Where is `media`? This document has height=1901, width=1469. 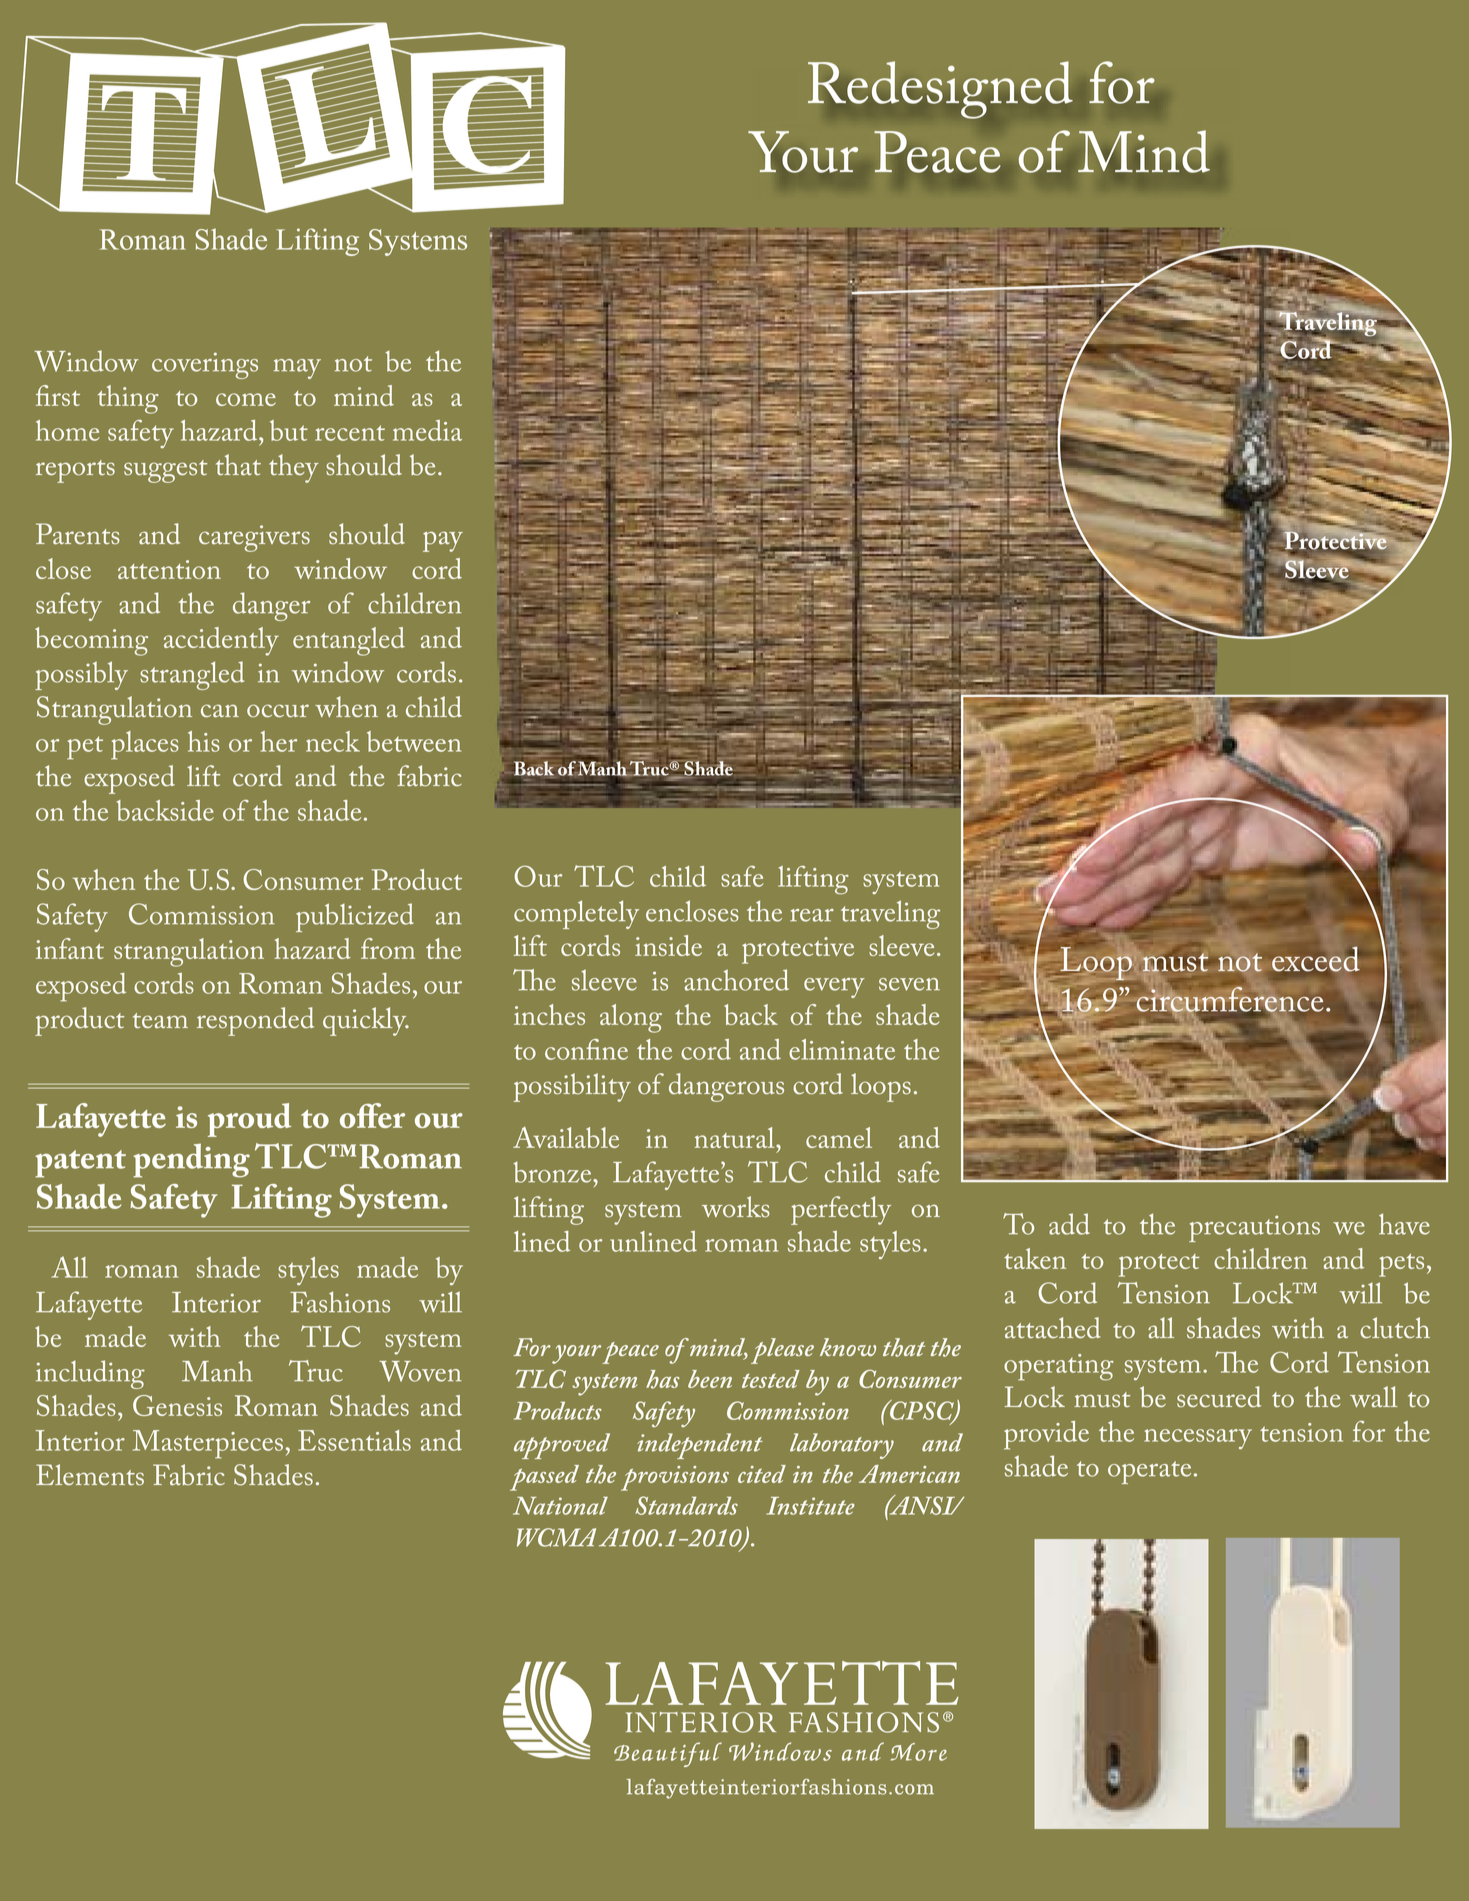 media is located at coordinates (427, 430).
